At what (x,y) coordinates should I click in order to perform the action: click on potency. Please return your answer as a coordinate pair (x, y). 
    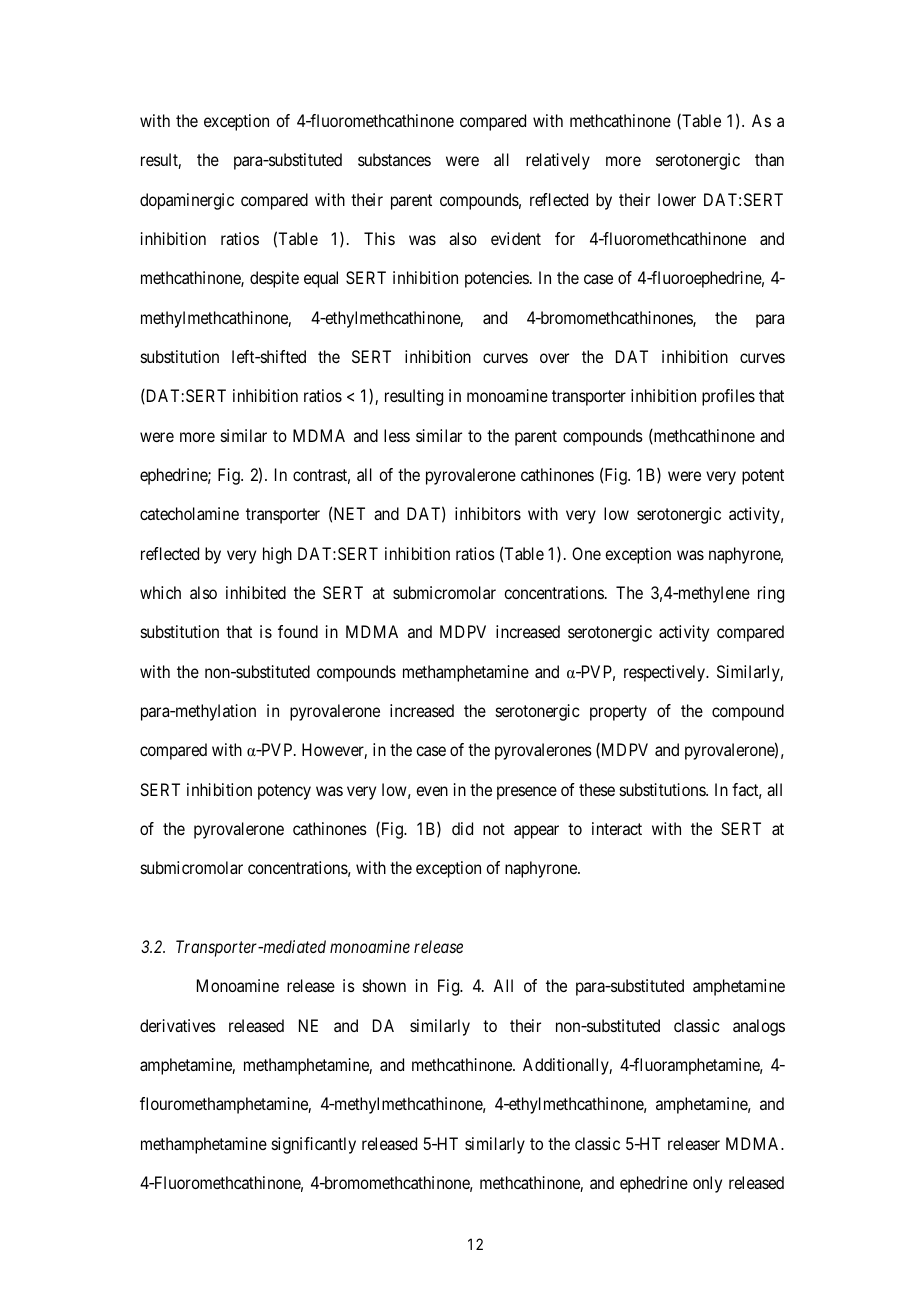
    Looking at the image, I should click on (284, 792).
